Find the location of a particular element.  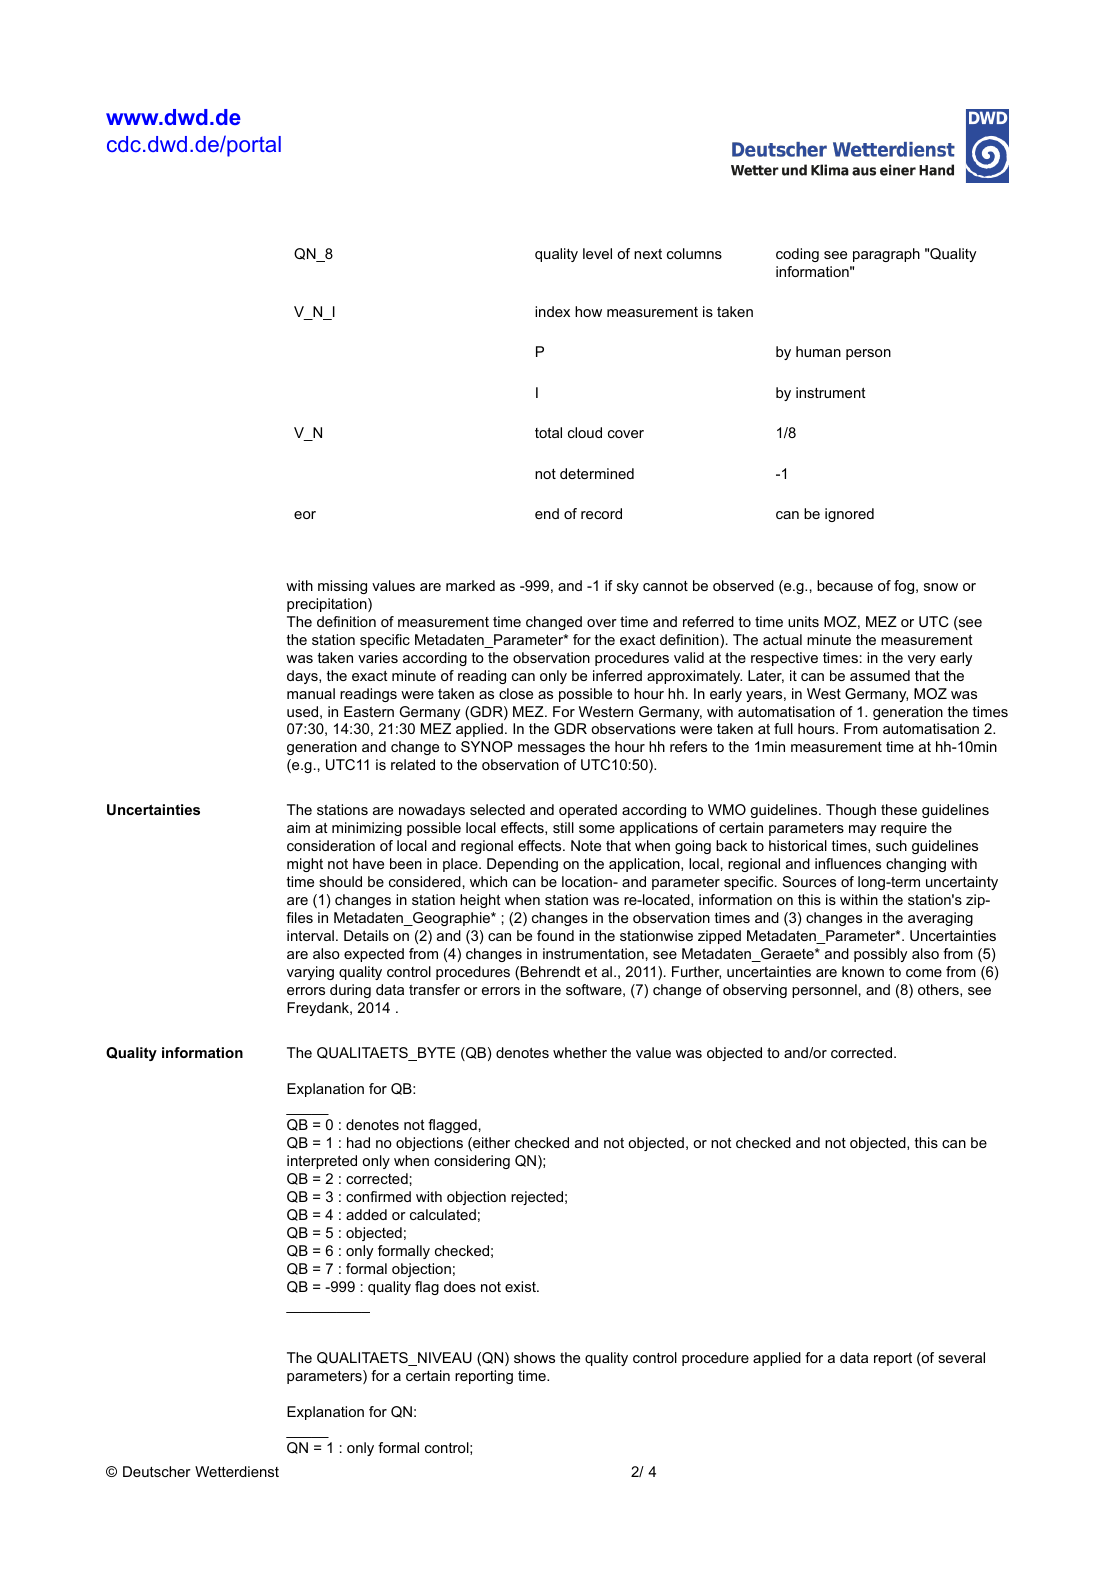

Depending is located at coordinates (522, 865).
